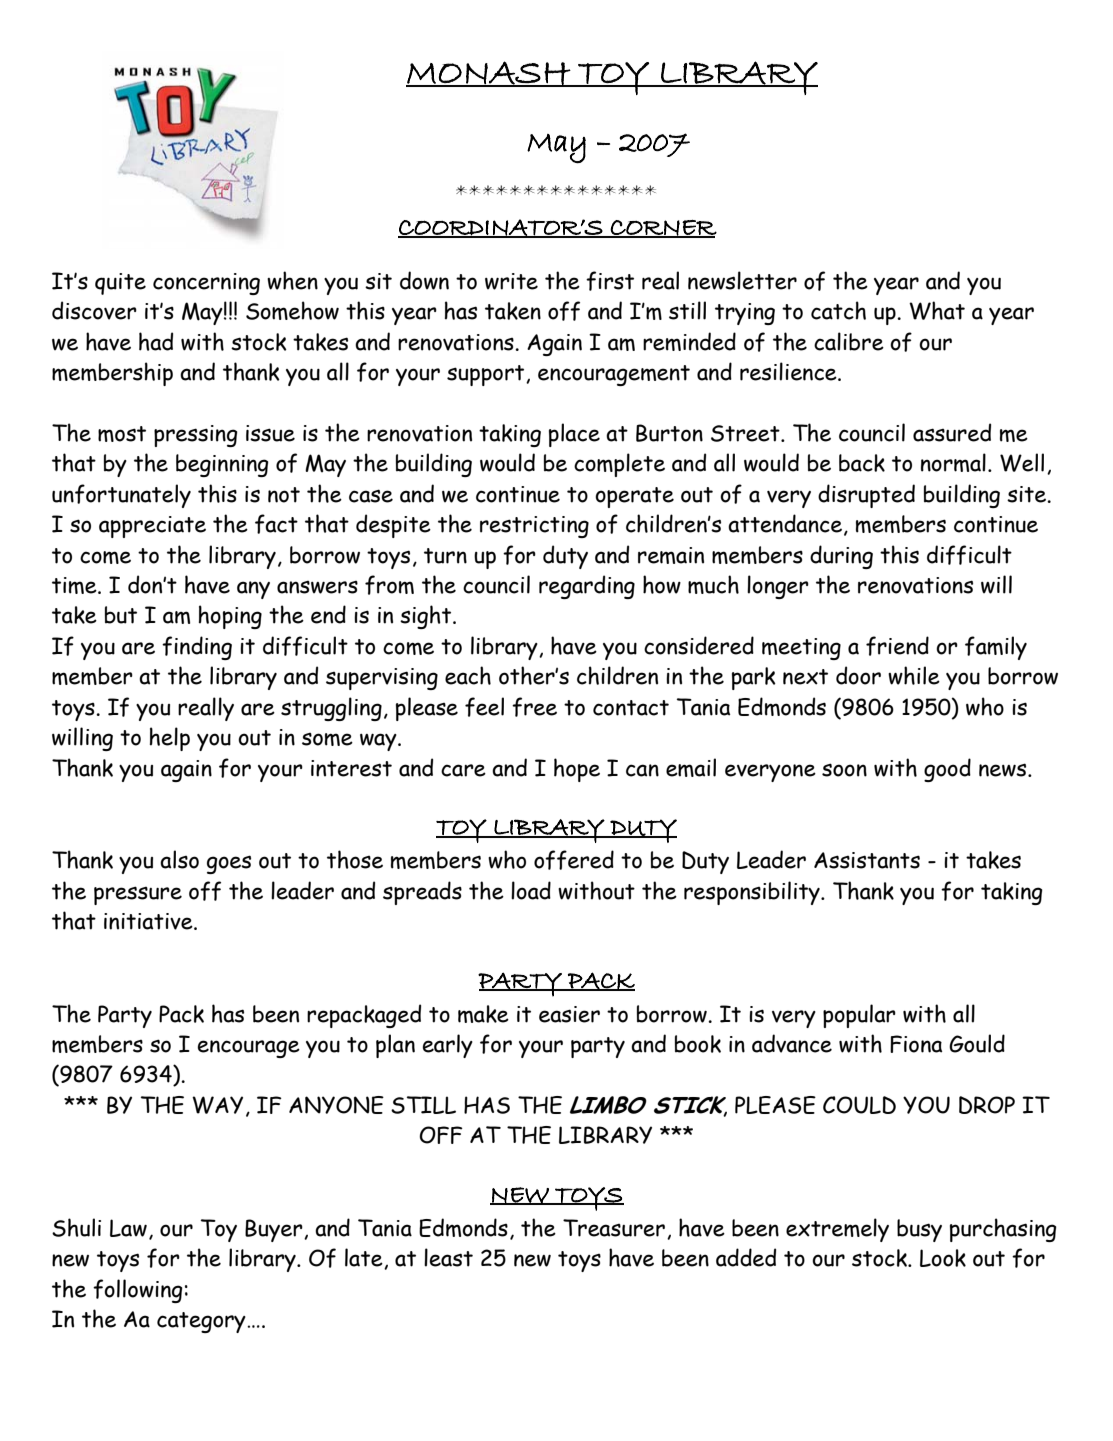 This image has width=1113, height=1441. Describe the element at coordinates (614, 1228) in the image. I see `Treasurer` at that location.
